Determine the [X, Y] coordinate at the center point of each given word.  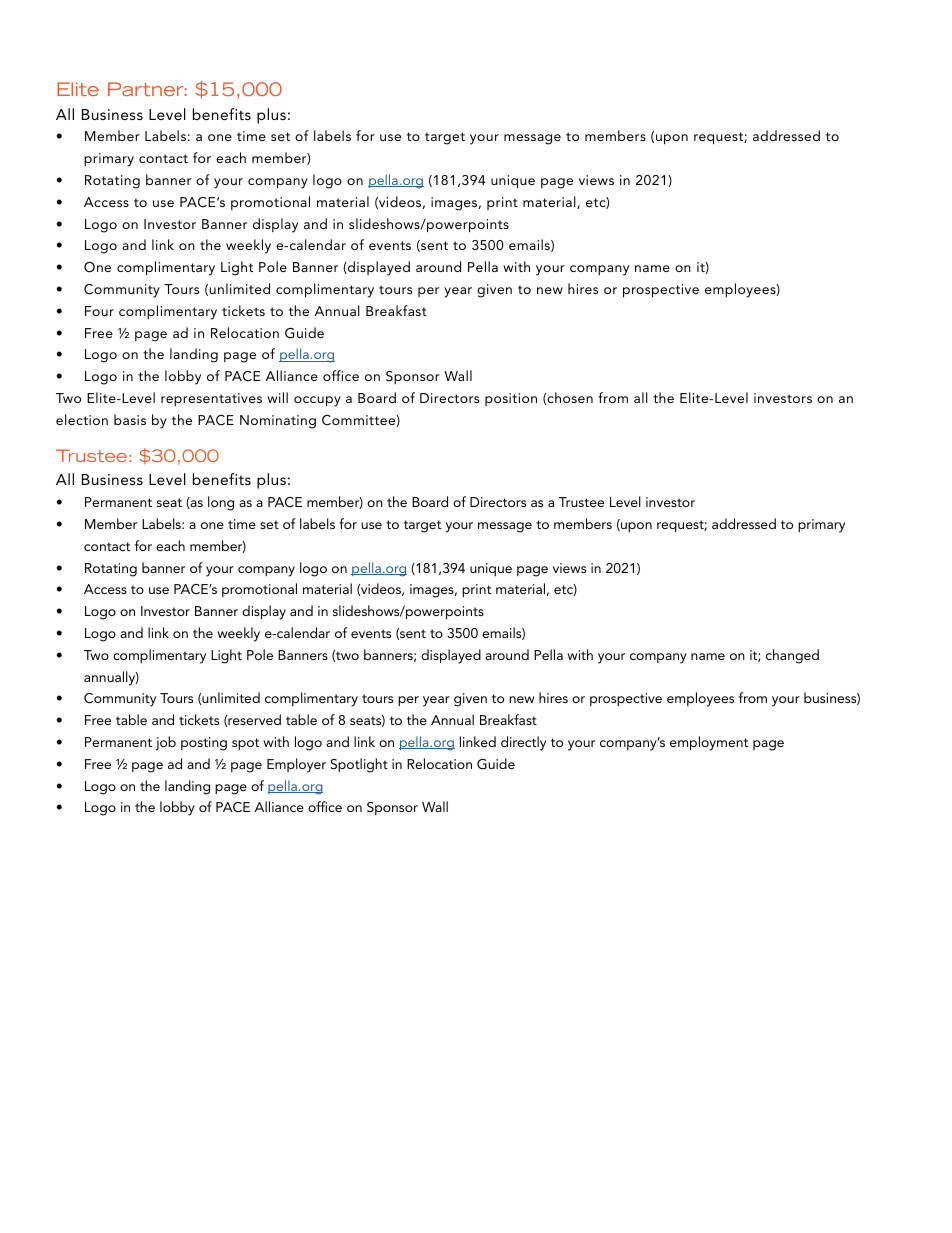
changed [792, 656]
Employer [296, 765]
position [511, 399]
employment [709, 743]
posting [204, 744]
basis [130, 419]
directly [523, 743]
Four [99, 311]
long [221, 503]
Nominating [278, 422]
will [277, 397]
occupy [317, 401]
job [166, 743]
